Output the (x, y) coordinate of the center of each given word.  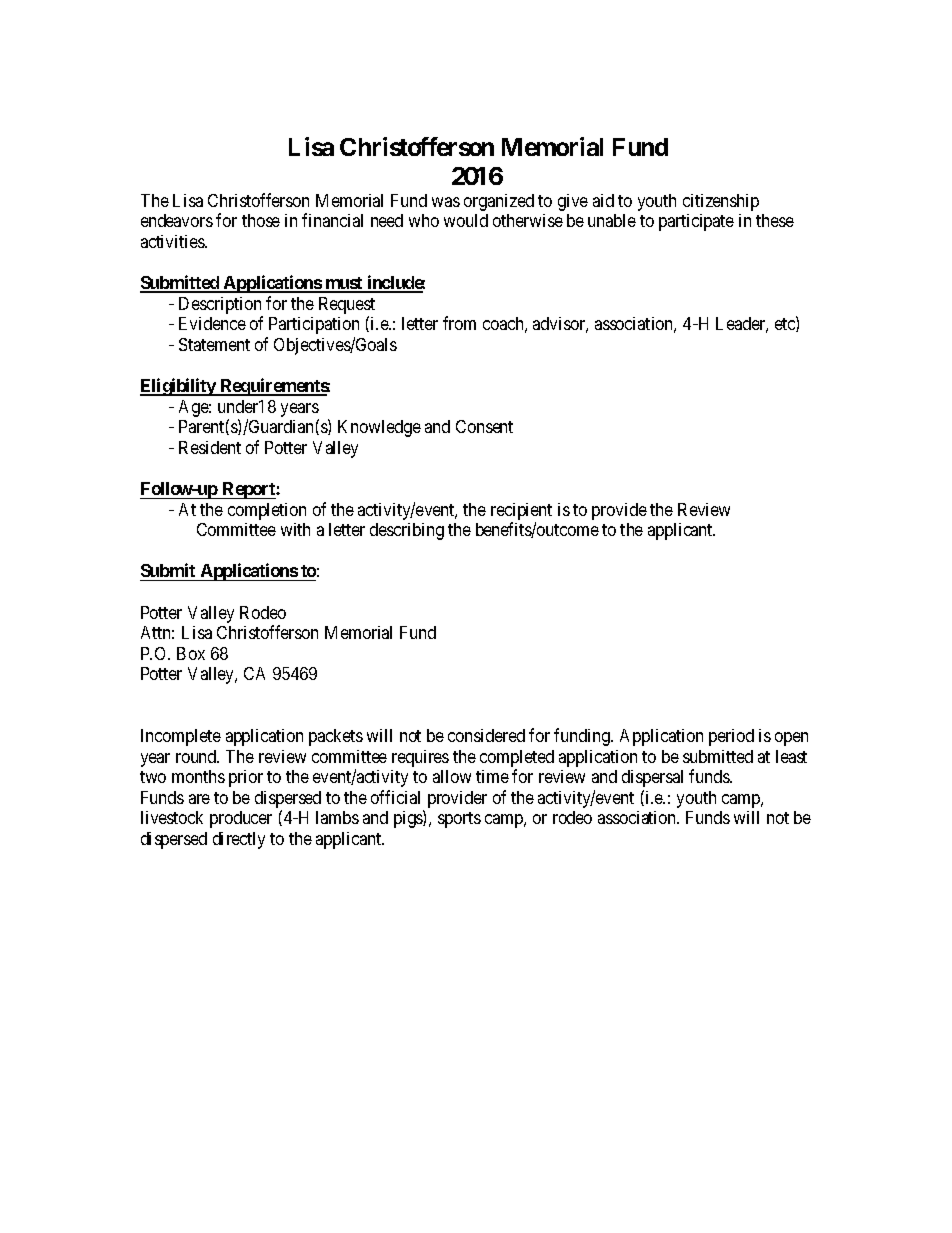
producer (241, 819)
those (261, 220)
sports (459, 820)
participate (696, 222)
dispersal (652, 778)
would (466, 220)
